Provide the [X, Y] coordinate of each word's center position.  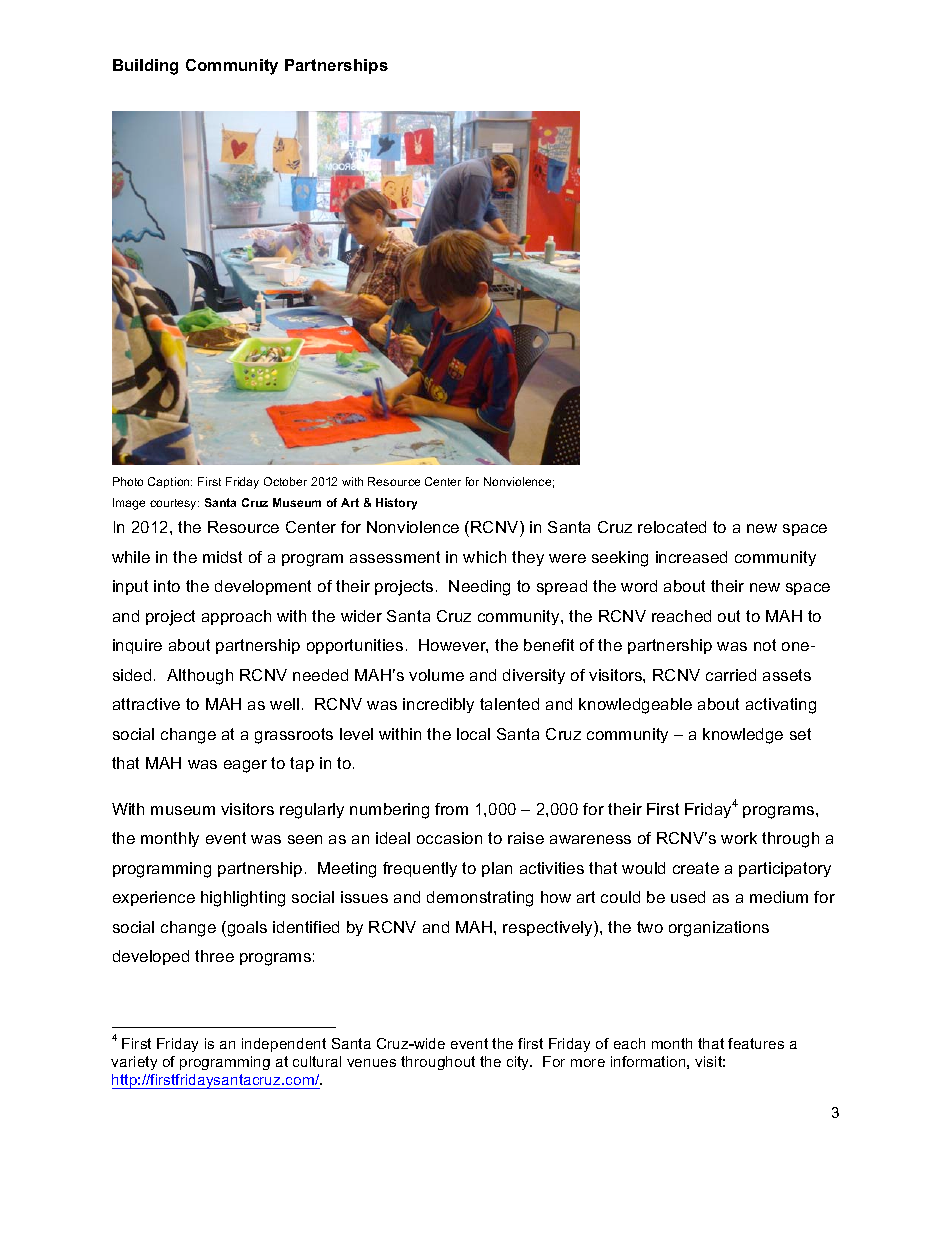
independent [284, 1045]
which [484, 557]
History [396, 504]
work [739, 838]
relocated [672, 527]
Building [145, 67]
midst [222, 557]
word [639, 586]
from [451, 809]
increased [691, 557]
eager [245, 766]
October [285, 481]
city [519, 1063]
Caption [170, 482]
